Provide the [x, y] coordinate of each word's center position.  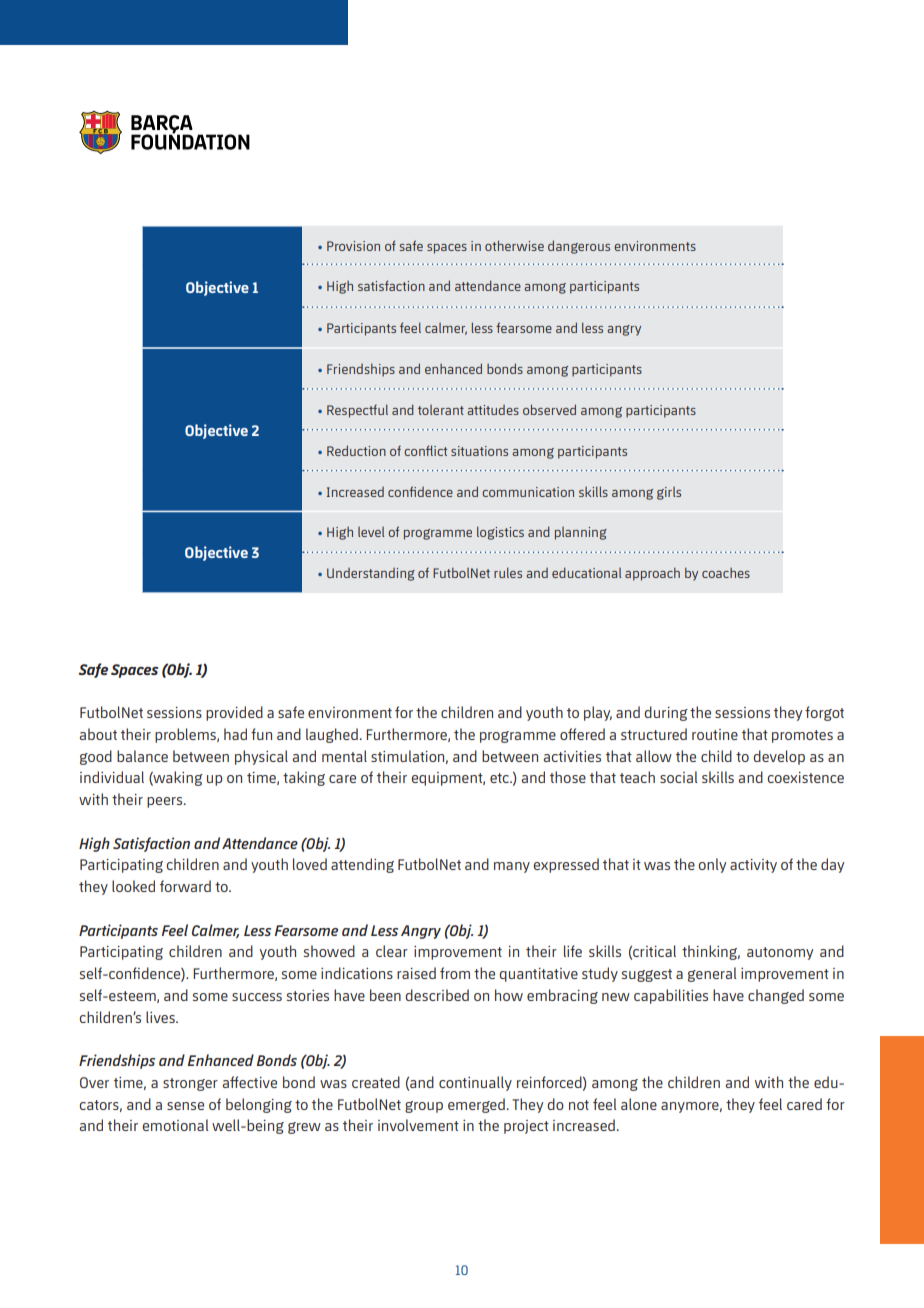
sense [185, 1106]
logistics [500, 533]
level [371, 532]
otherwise [514, 245]
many [512, 867]
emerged [476, 1105]
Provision [353, 246]
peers [166, 802]
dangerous [579, 247]
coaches [726, 573]
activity [753, 866]
